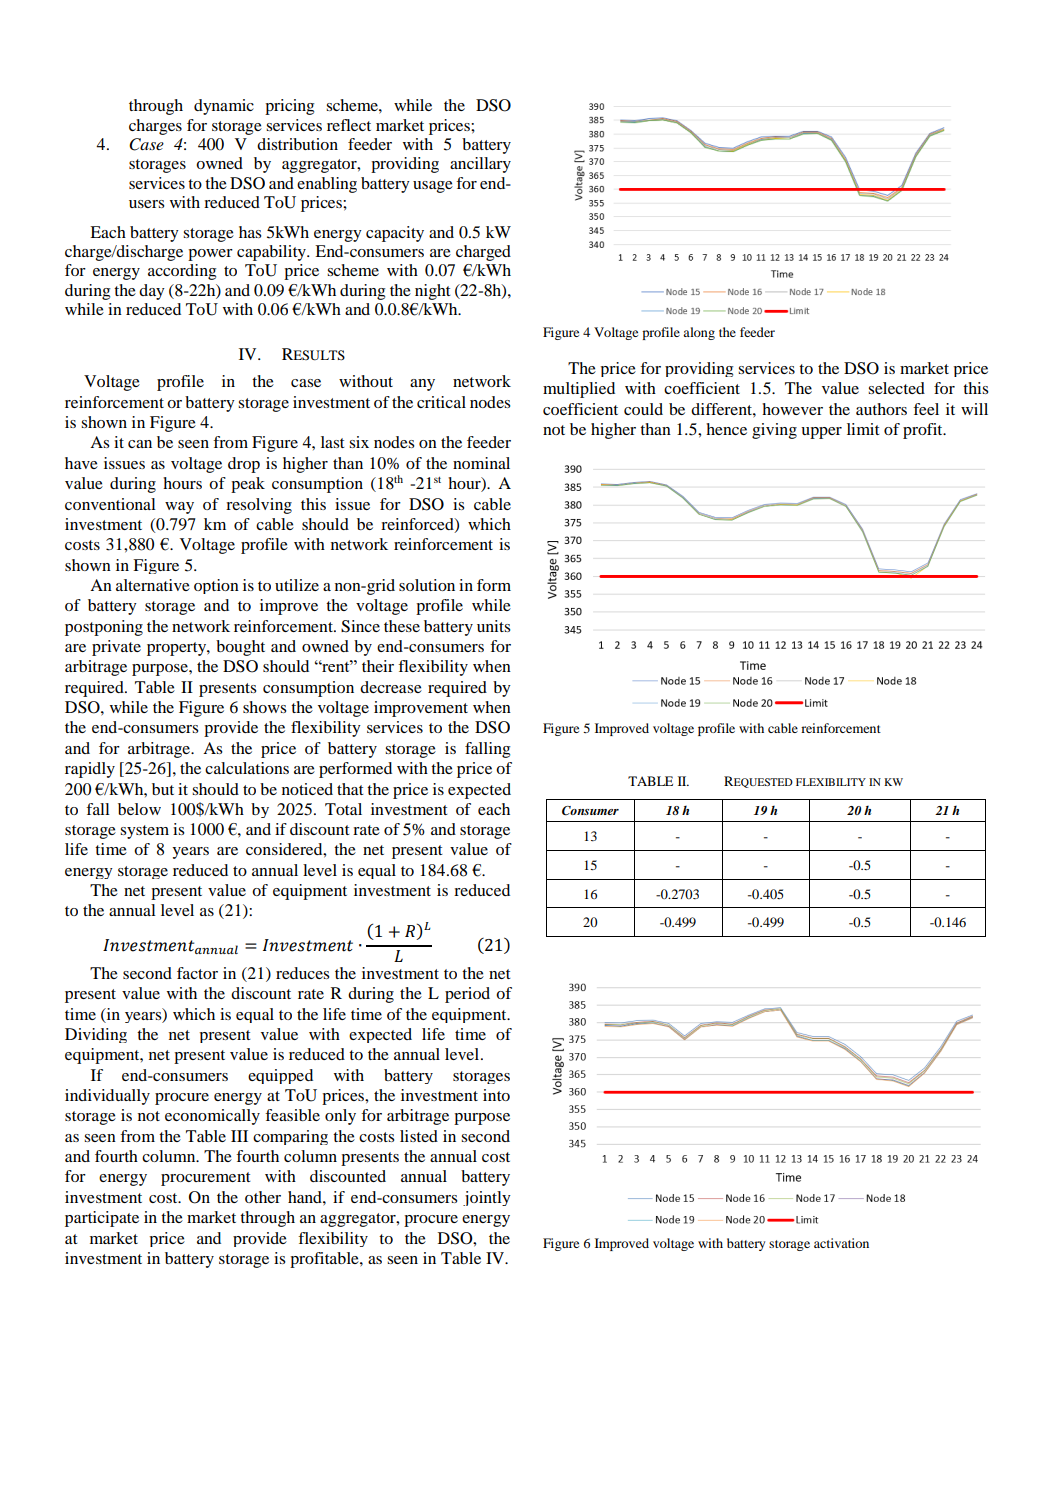  I want to click on system, so click(144, 832).
